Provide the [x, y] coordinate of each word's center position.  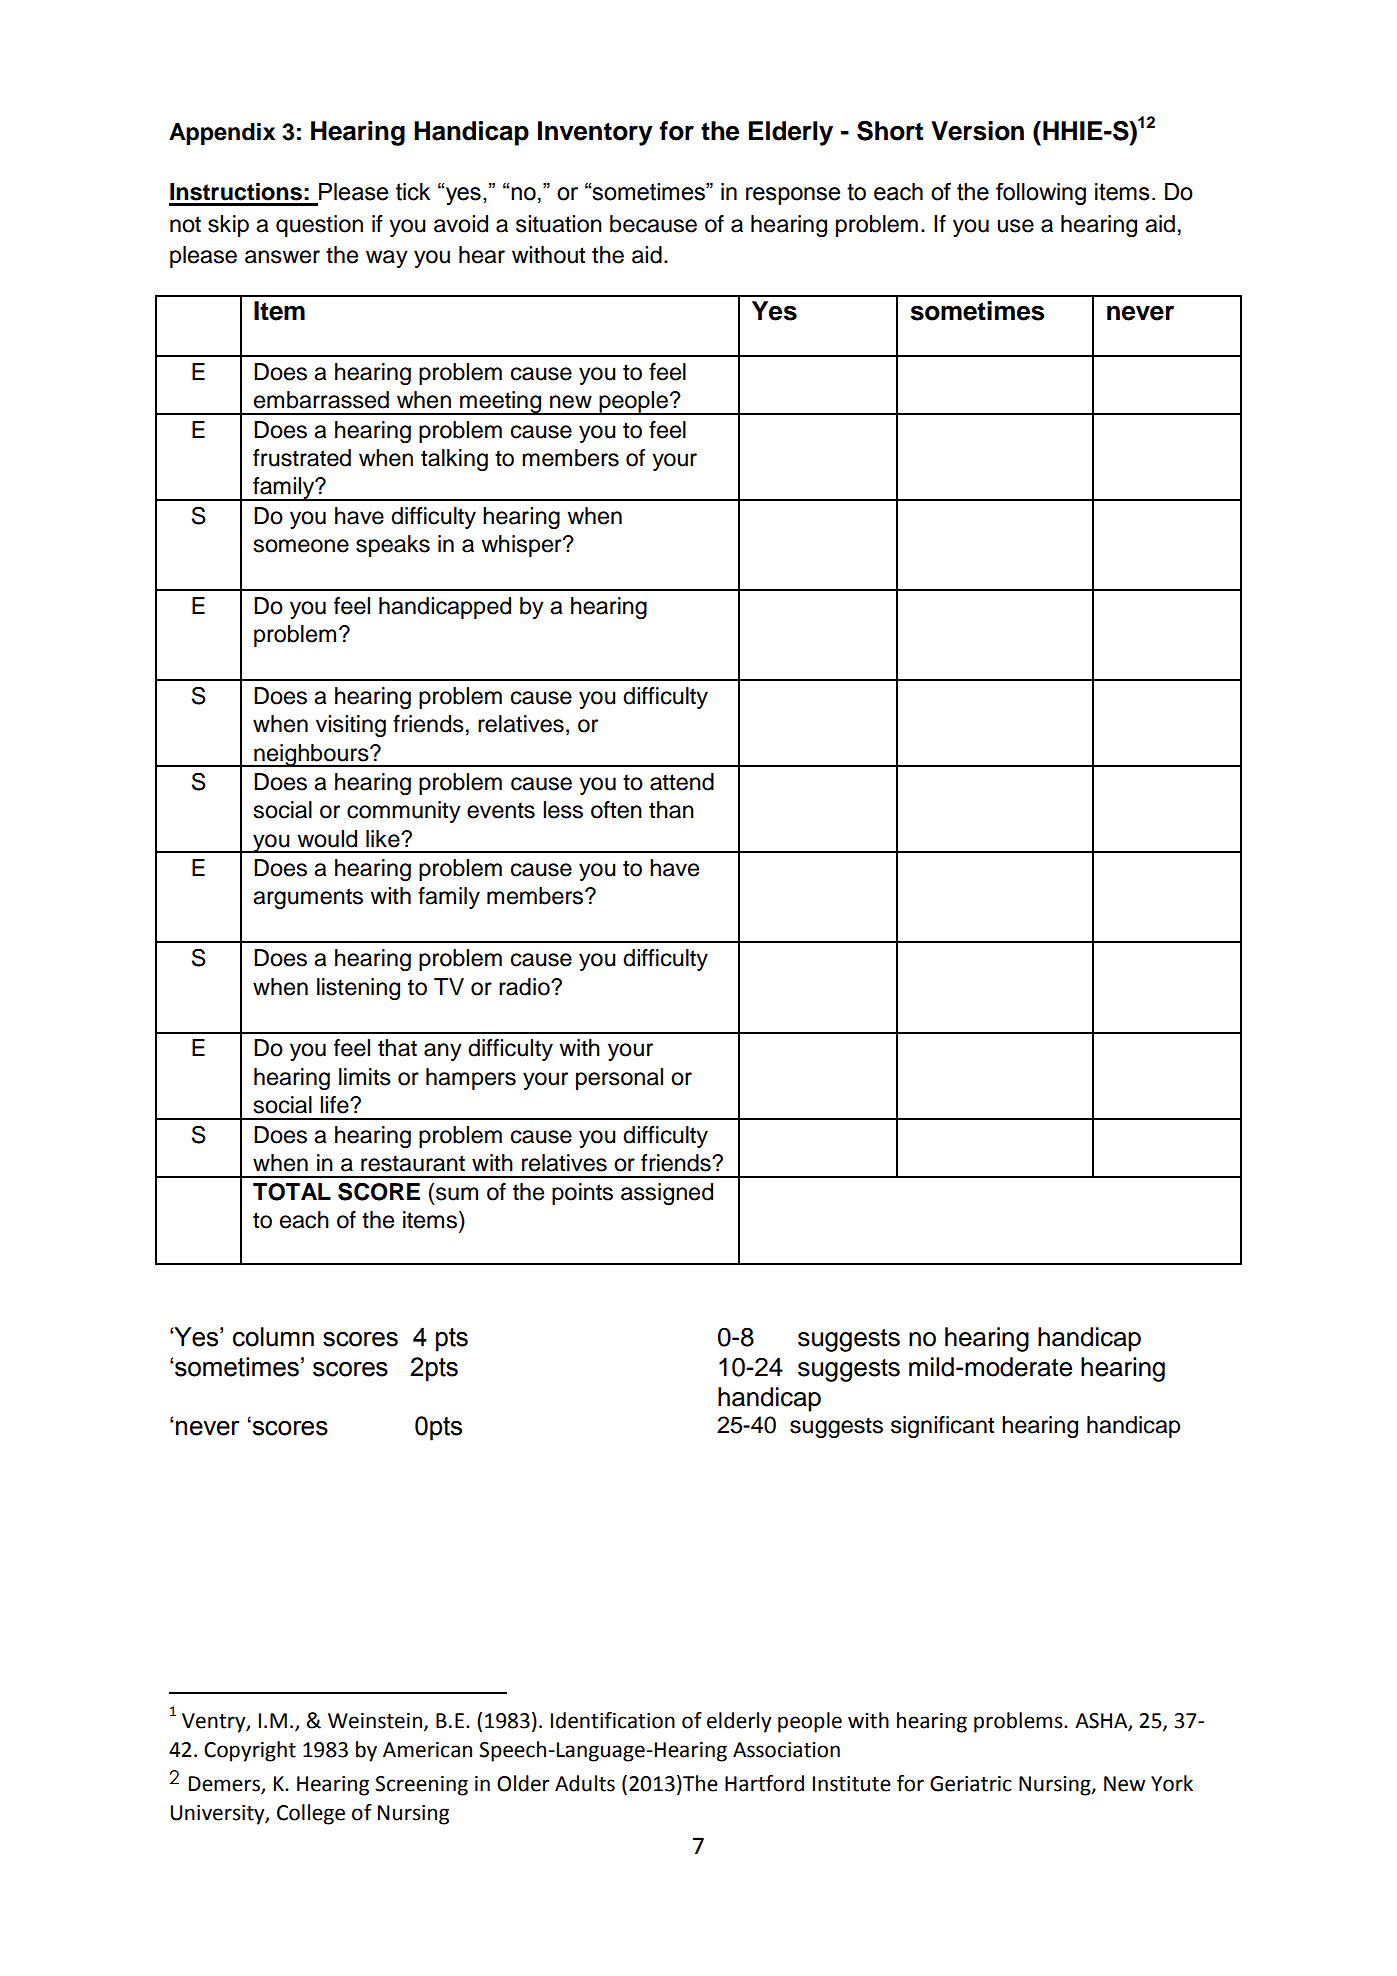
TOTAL [292, 1192]
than [671, 810]
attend [682, 782]
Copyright [250, 1751]
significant [942, 1427]
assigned [667, 1194]
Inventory [595, 133]
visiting [351, 726]
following [1041, 194]
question [319, 226]
